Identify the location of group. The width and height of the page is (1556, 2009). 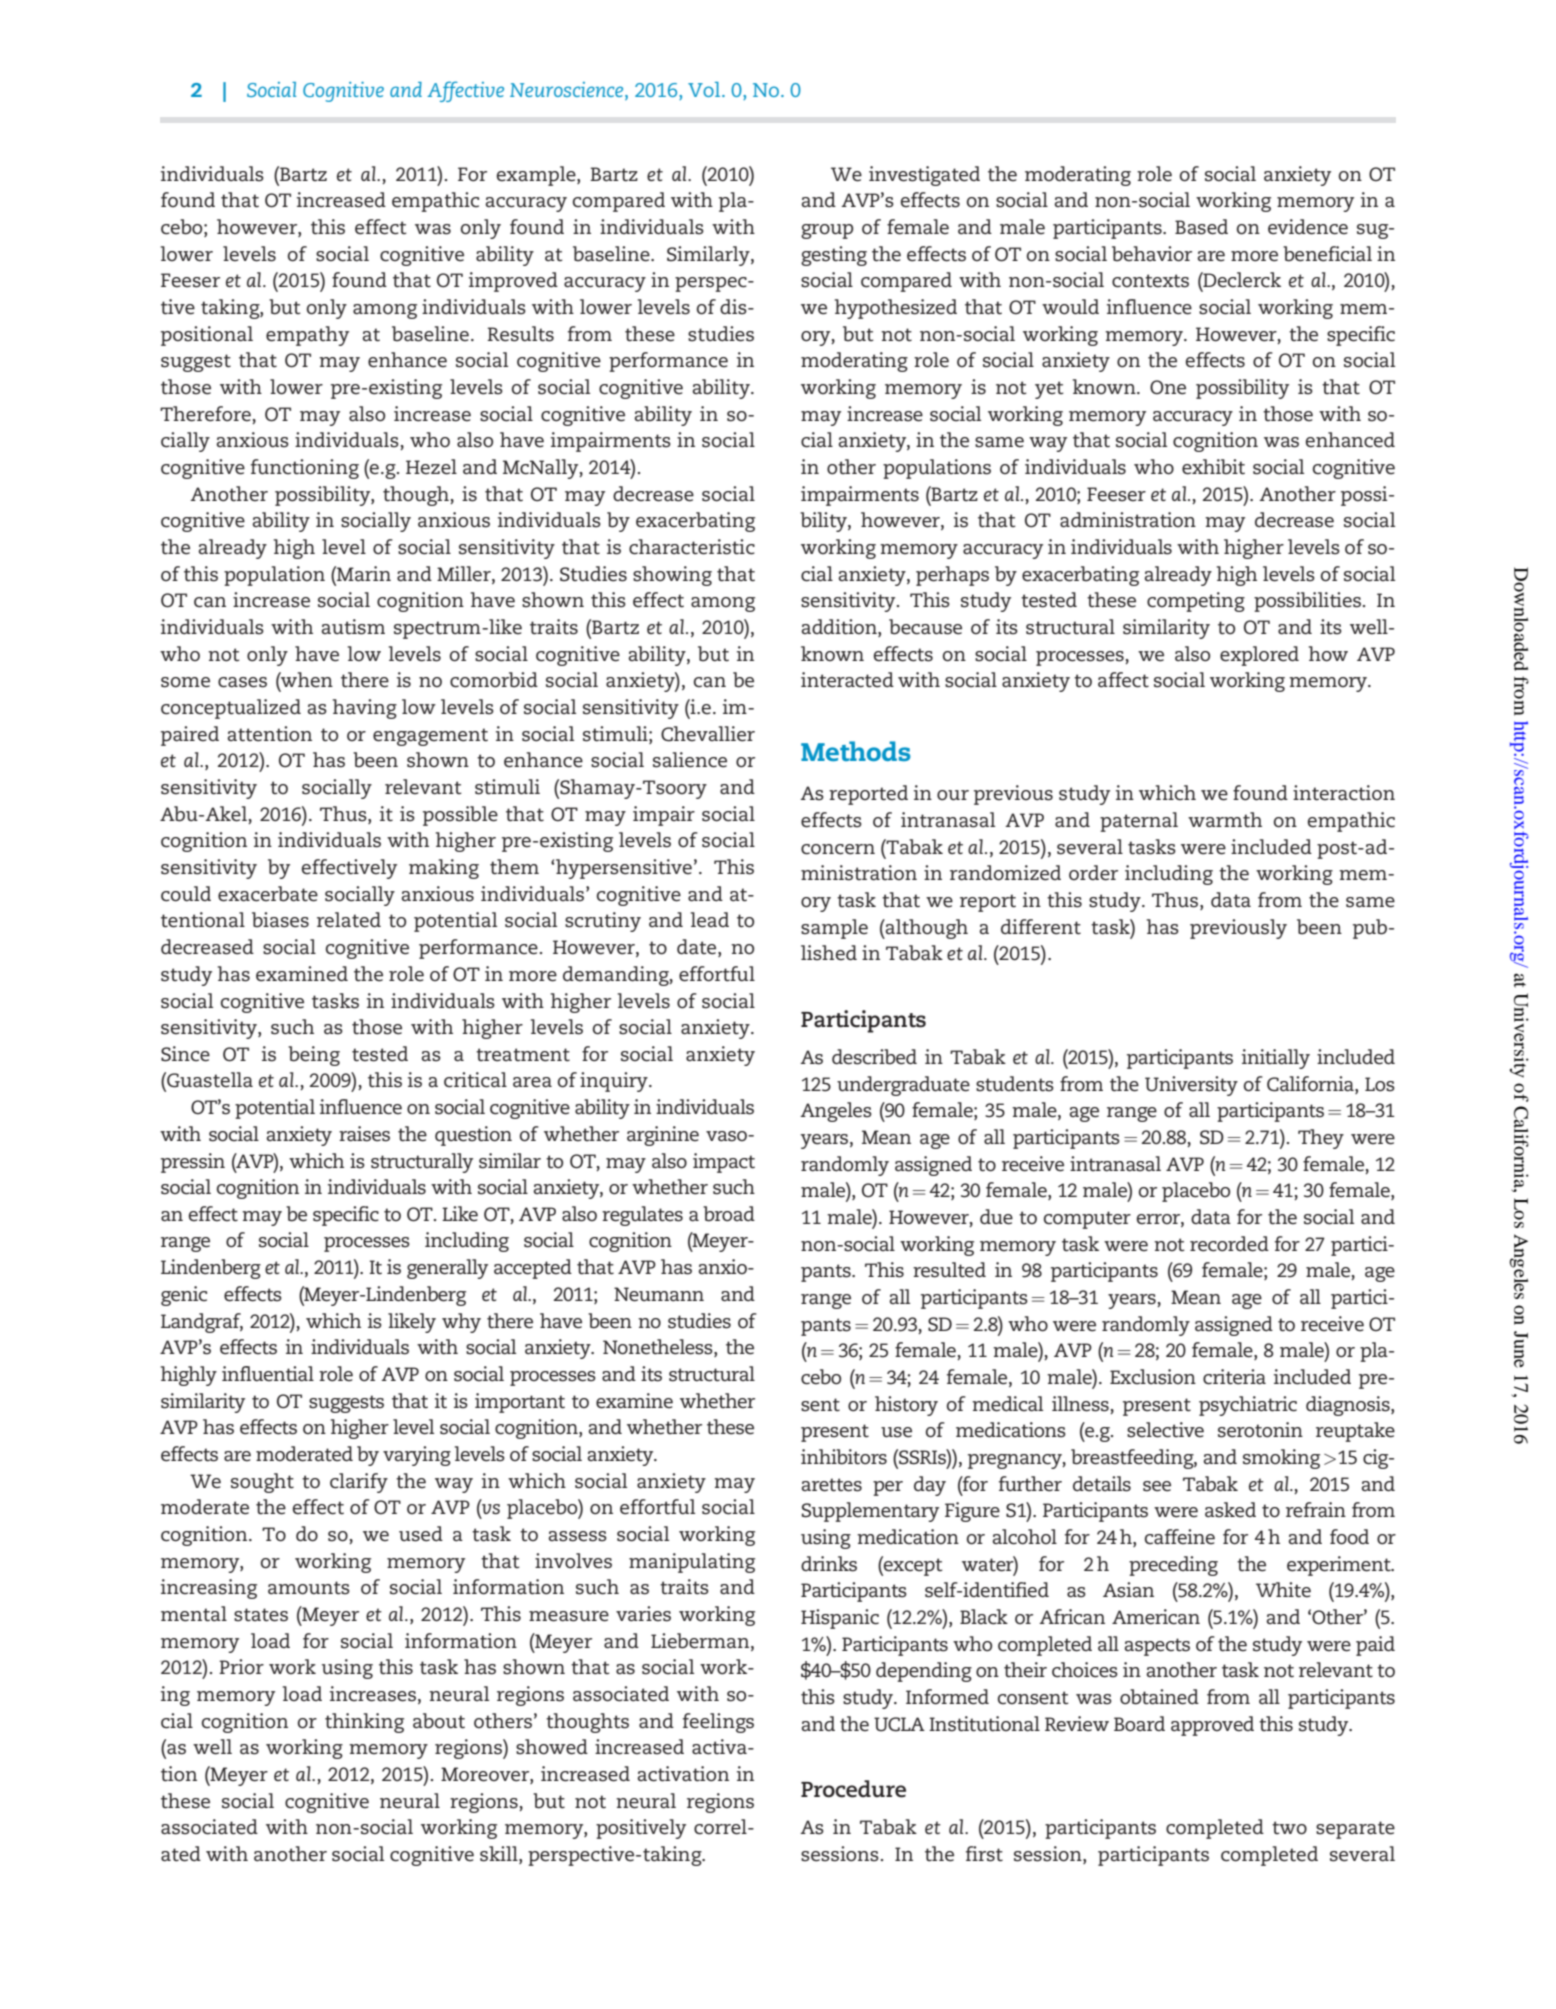
(827, 231).
